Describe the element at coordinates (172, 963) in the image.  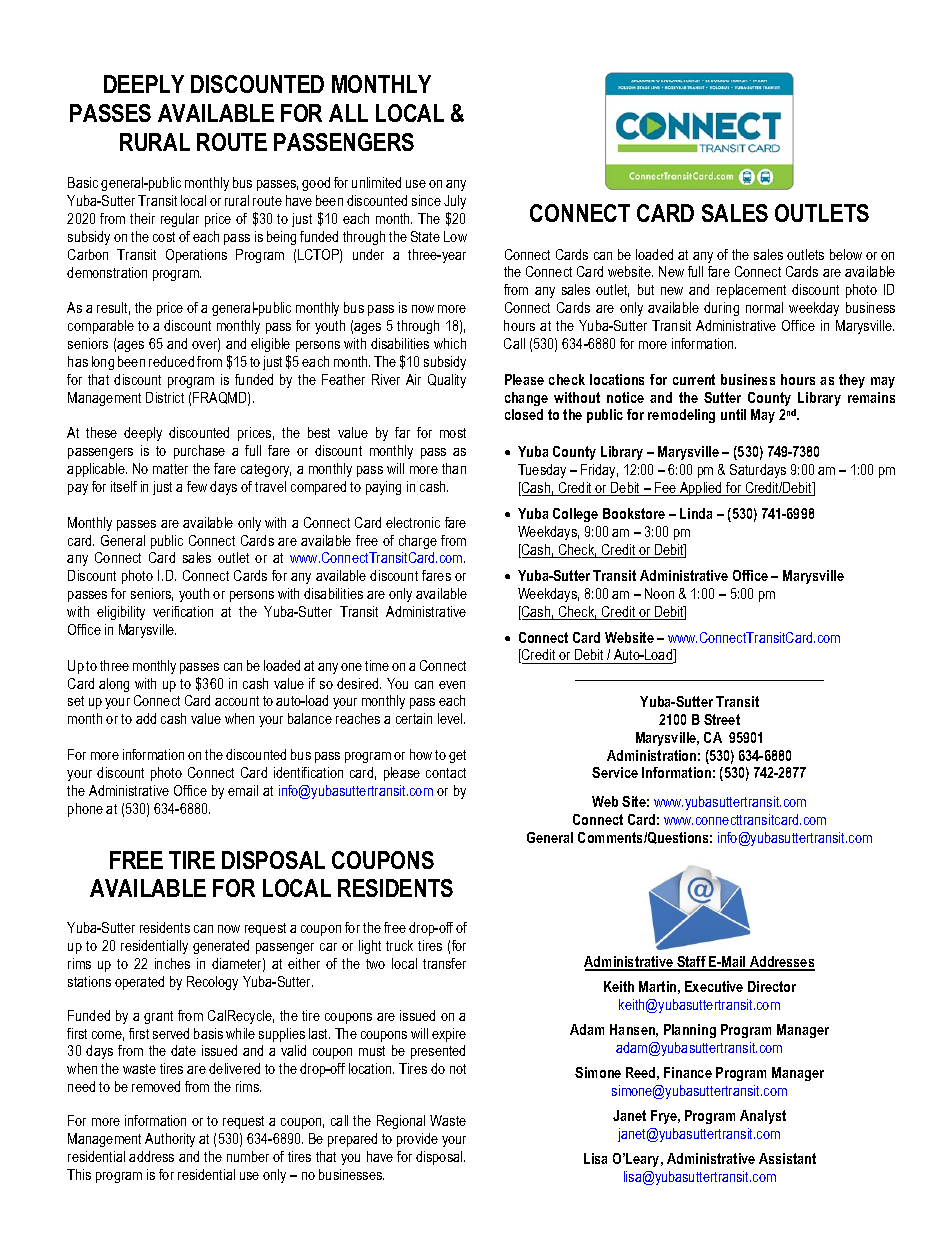
I see `inches` at that location.
